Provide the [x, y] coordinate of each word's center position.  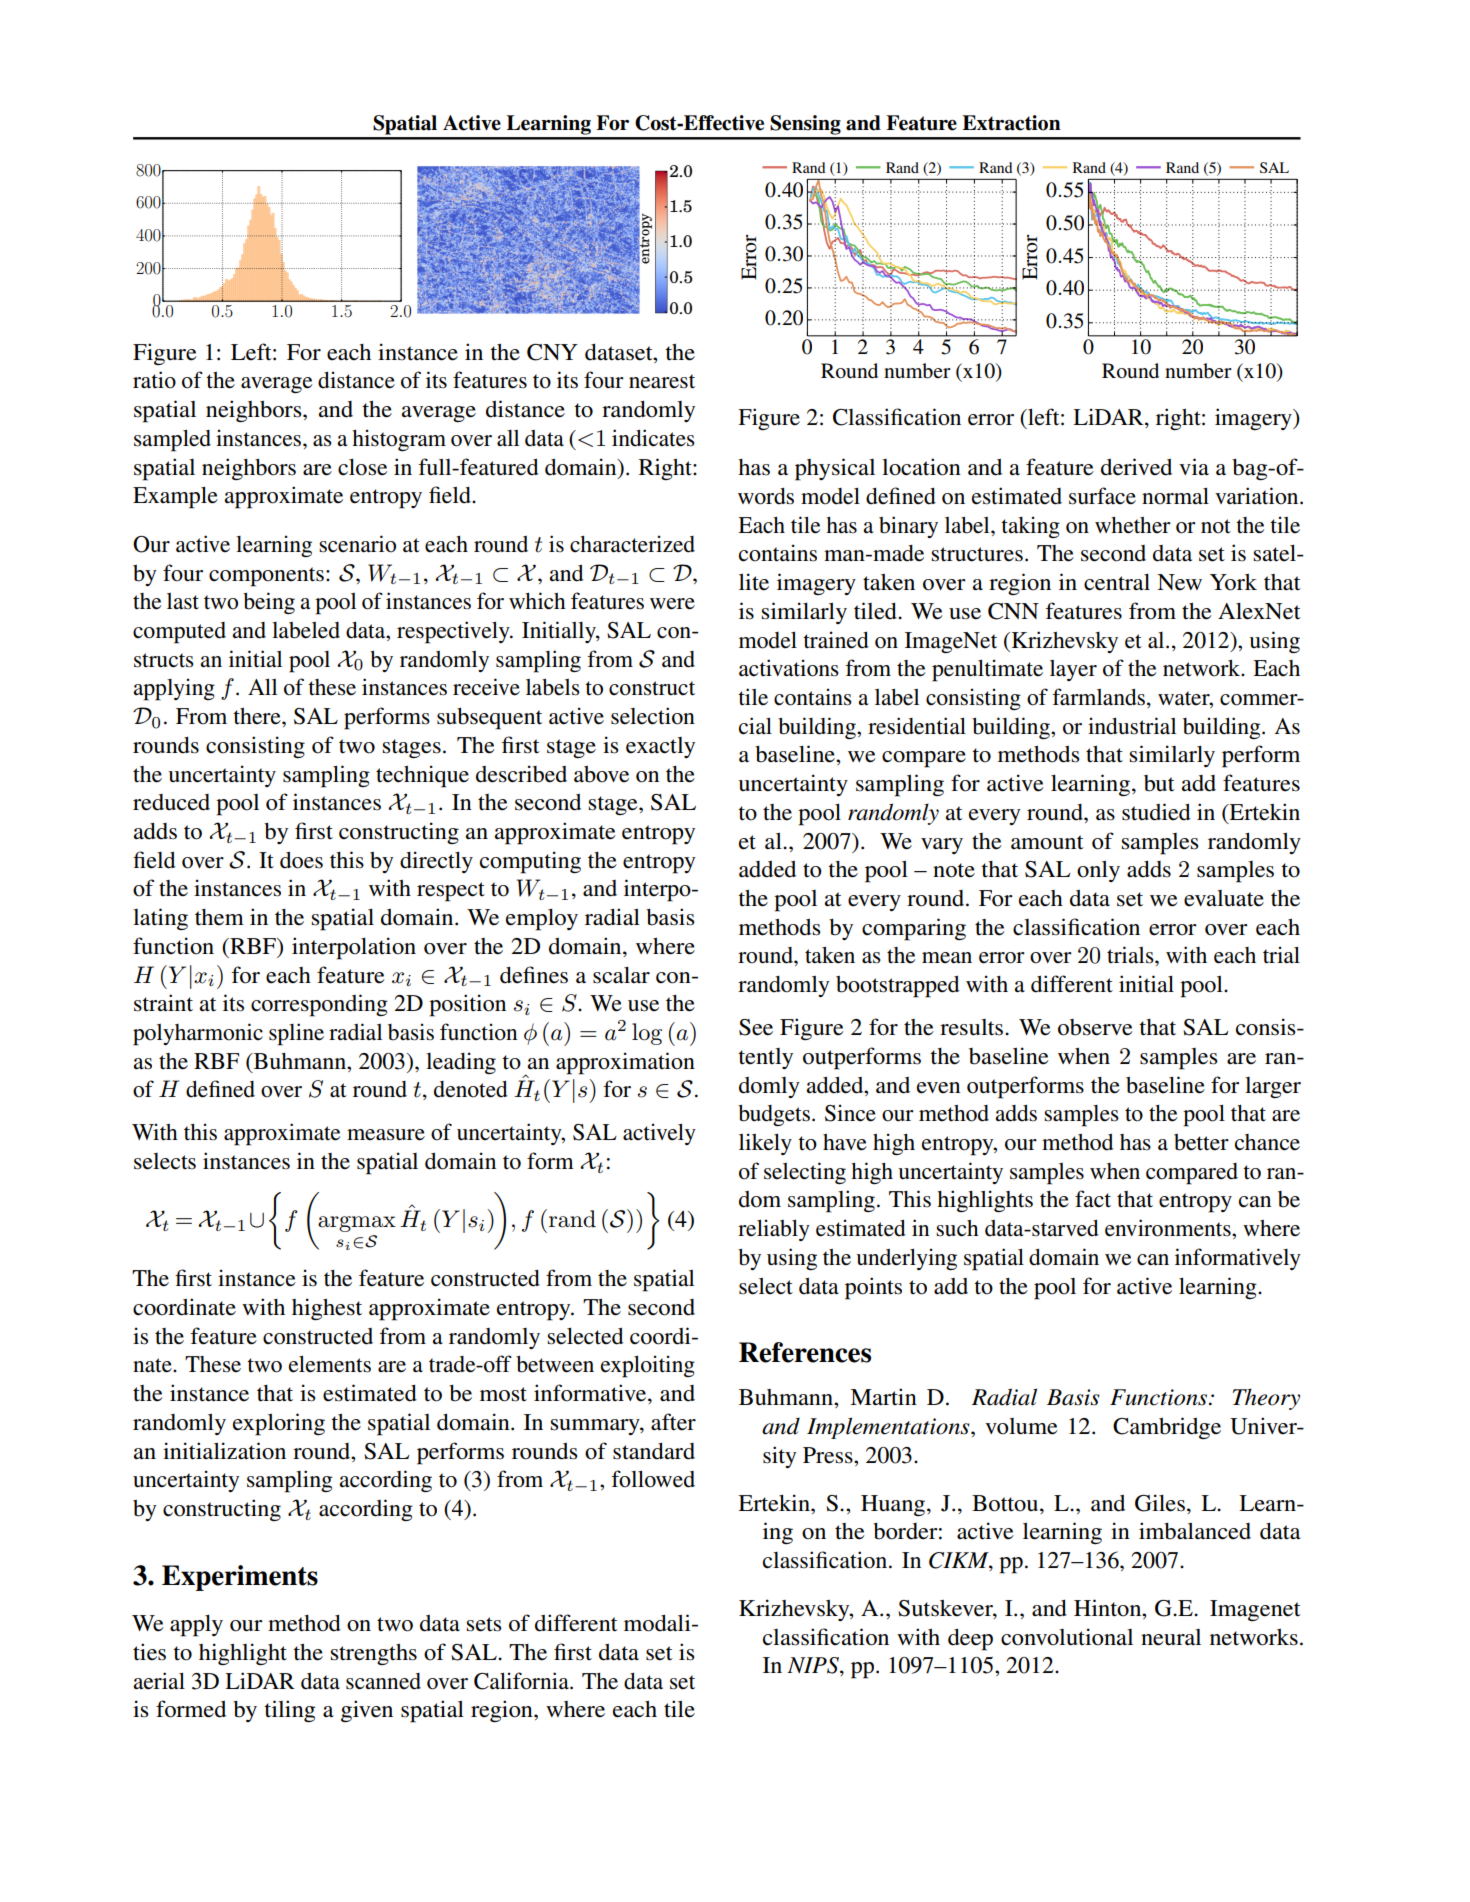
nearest [662, 381]
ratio [154, 380]
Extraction [1011, 123]
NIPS [814, 1666]
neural [1171, 1637]
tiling [289, 1711]
